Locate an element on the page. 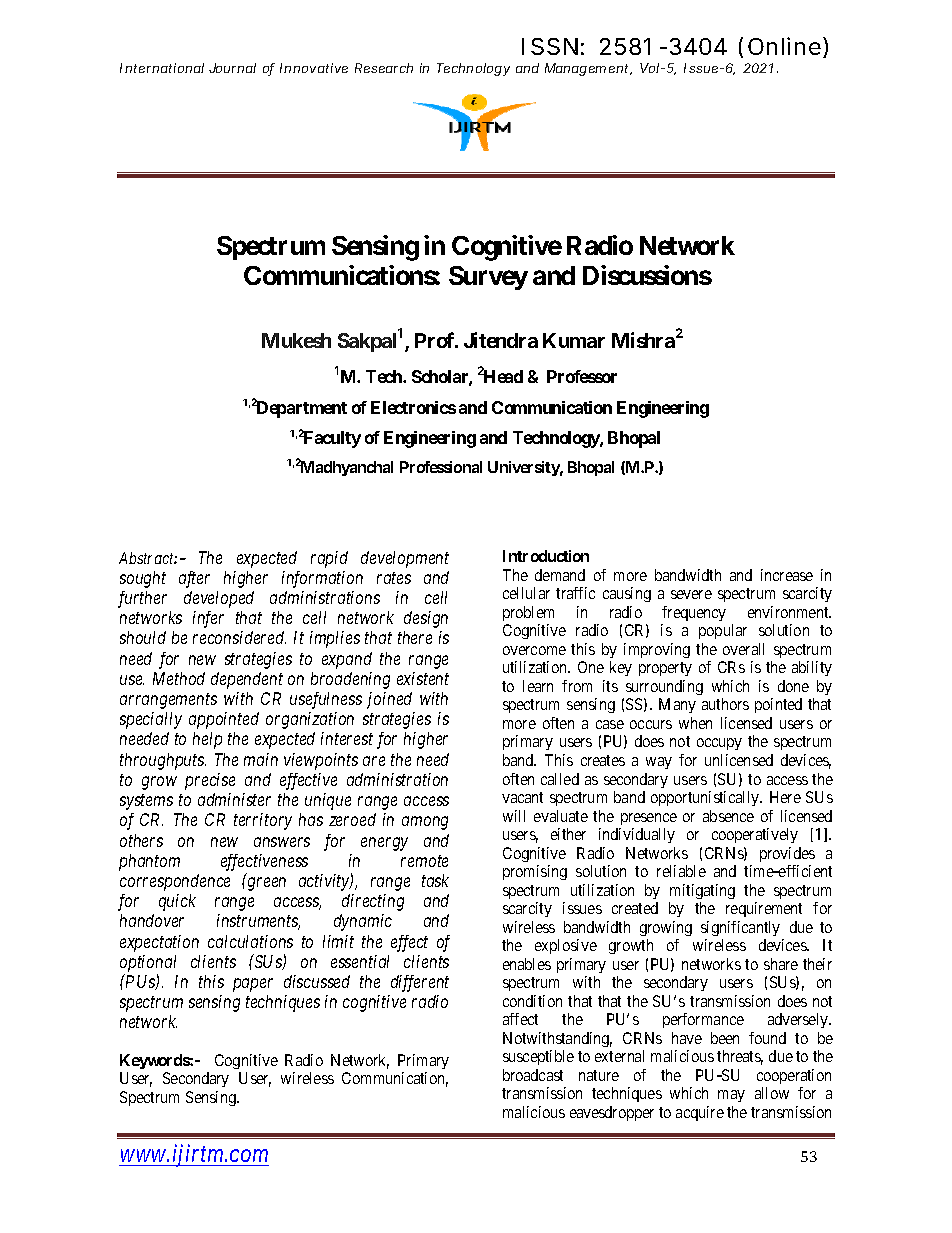  will is located at coordinates (514, 816).
